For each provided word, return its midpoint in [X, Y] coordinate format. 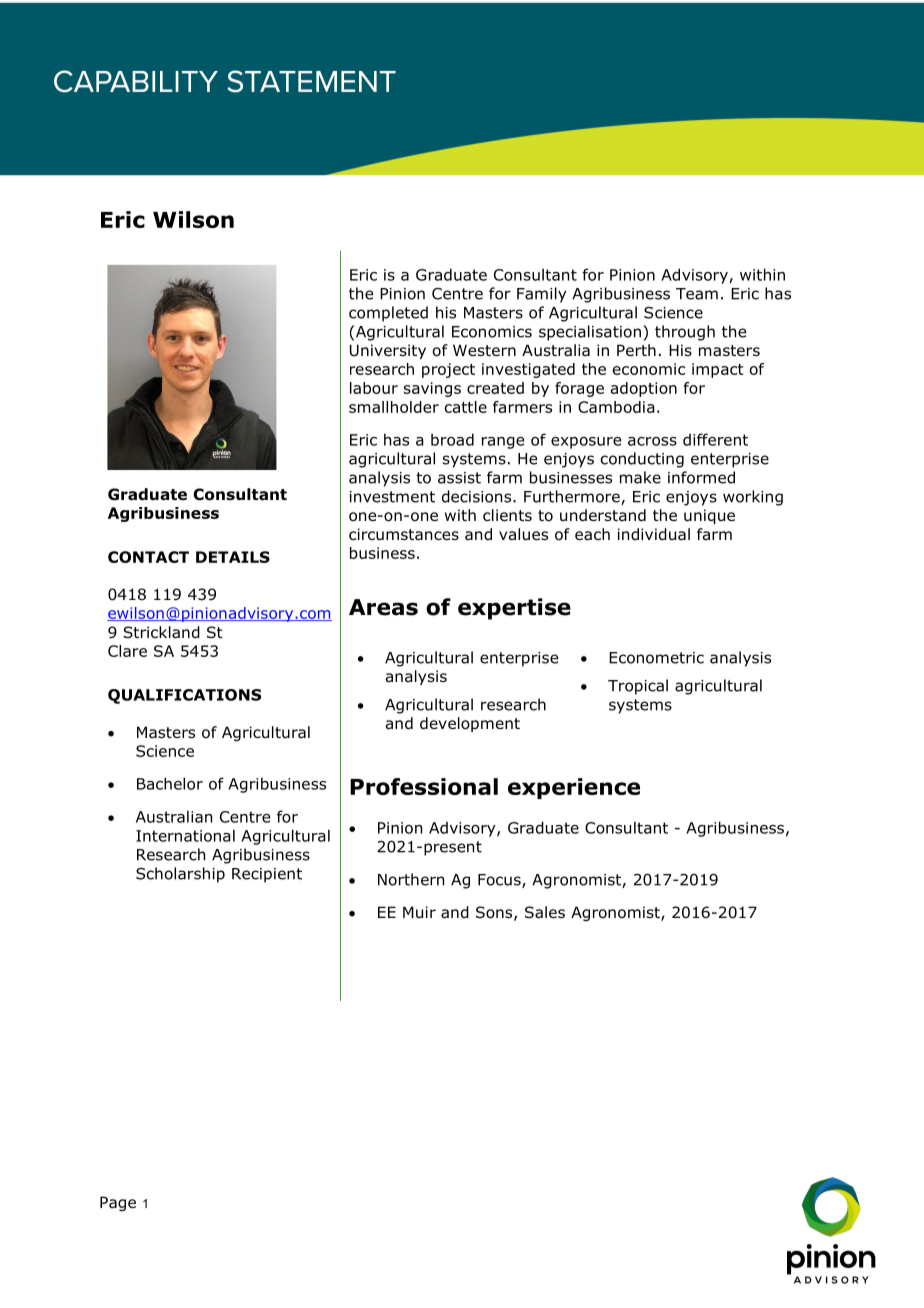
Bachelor [170, 783]
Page [118, 1203]
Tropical [638, 687]
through [685, 333]
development [470, 724]
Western [484, 350]
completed [388, 314]
